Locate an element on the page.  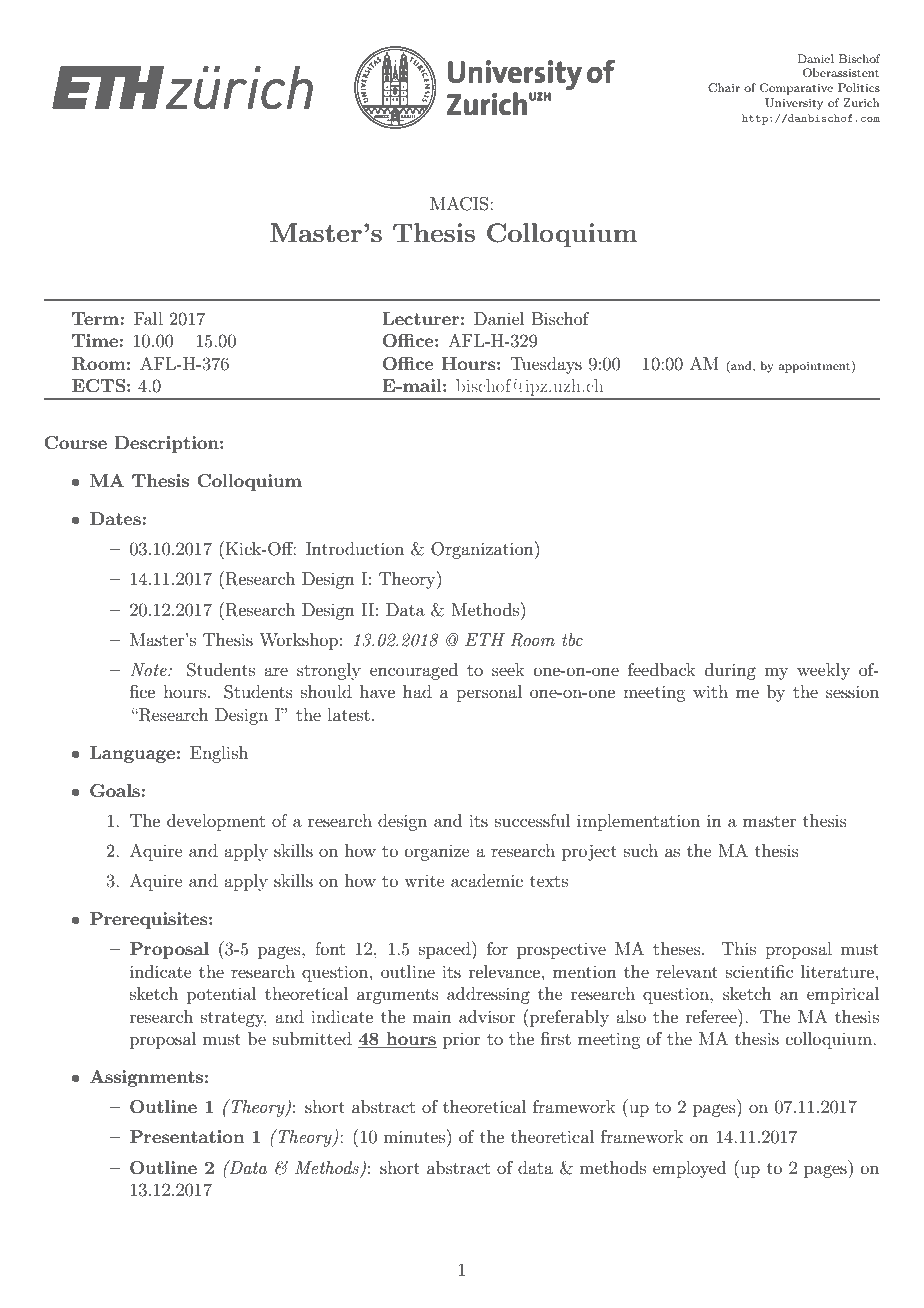
Note is located at coordinates (149, 669).
